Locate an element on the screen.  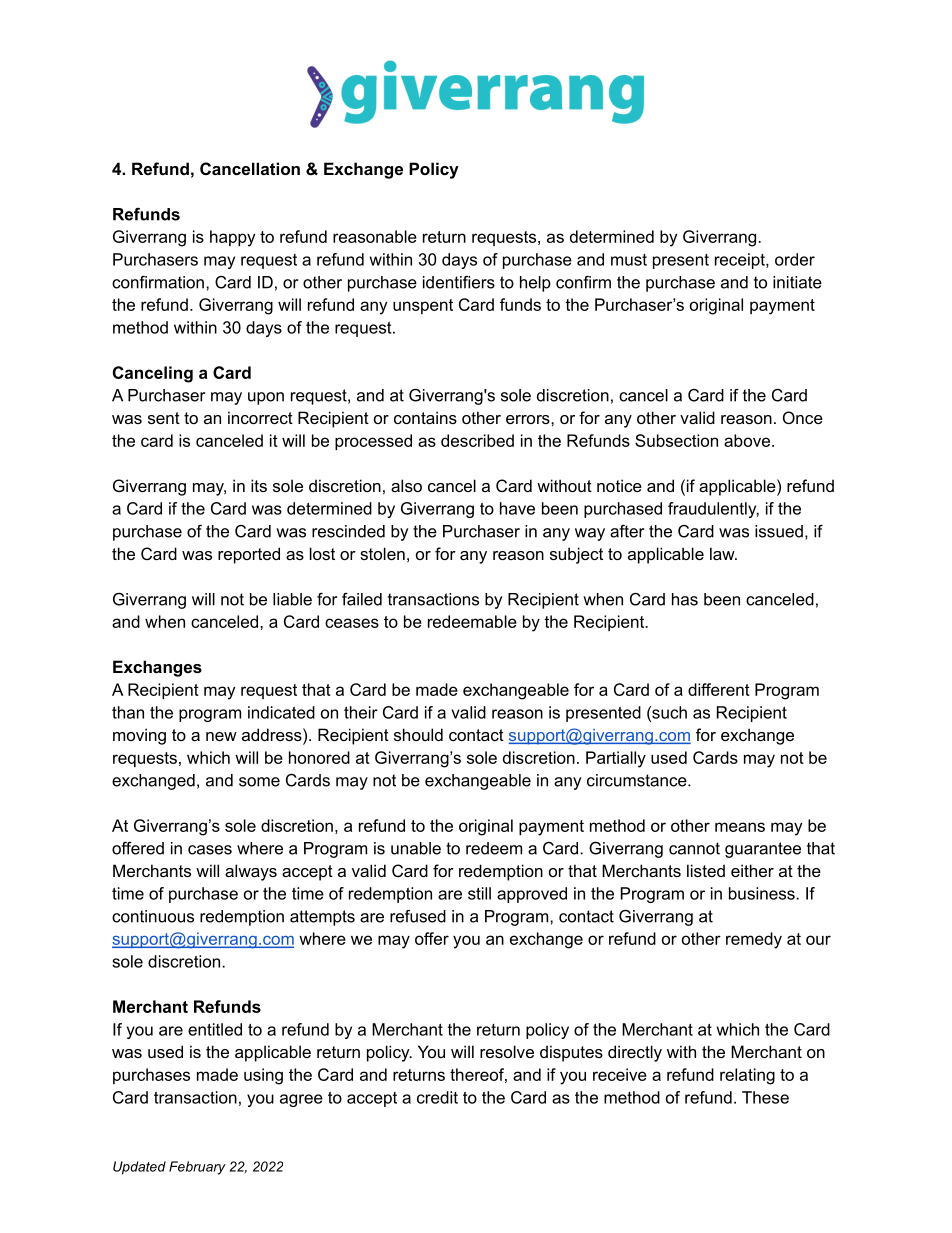
credit is located at coordinates (437, 1097).
